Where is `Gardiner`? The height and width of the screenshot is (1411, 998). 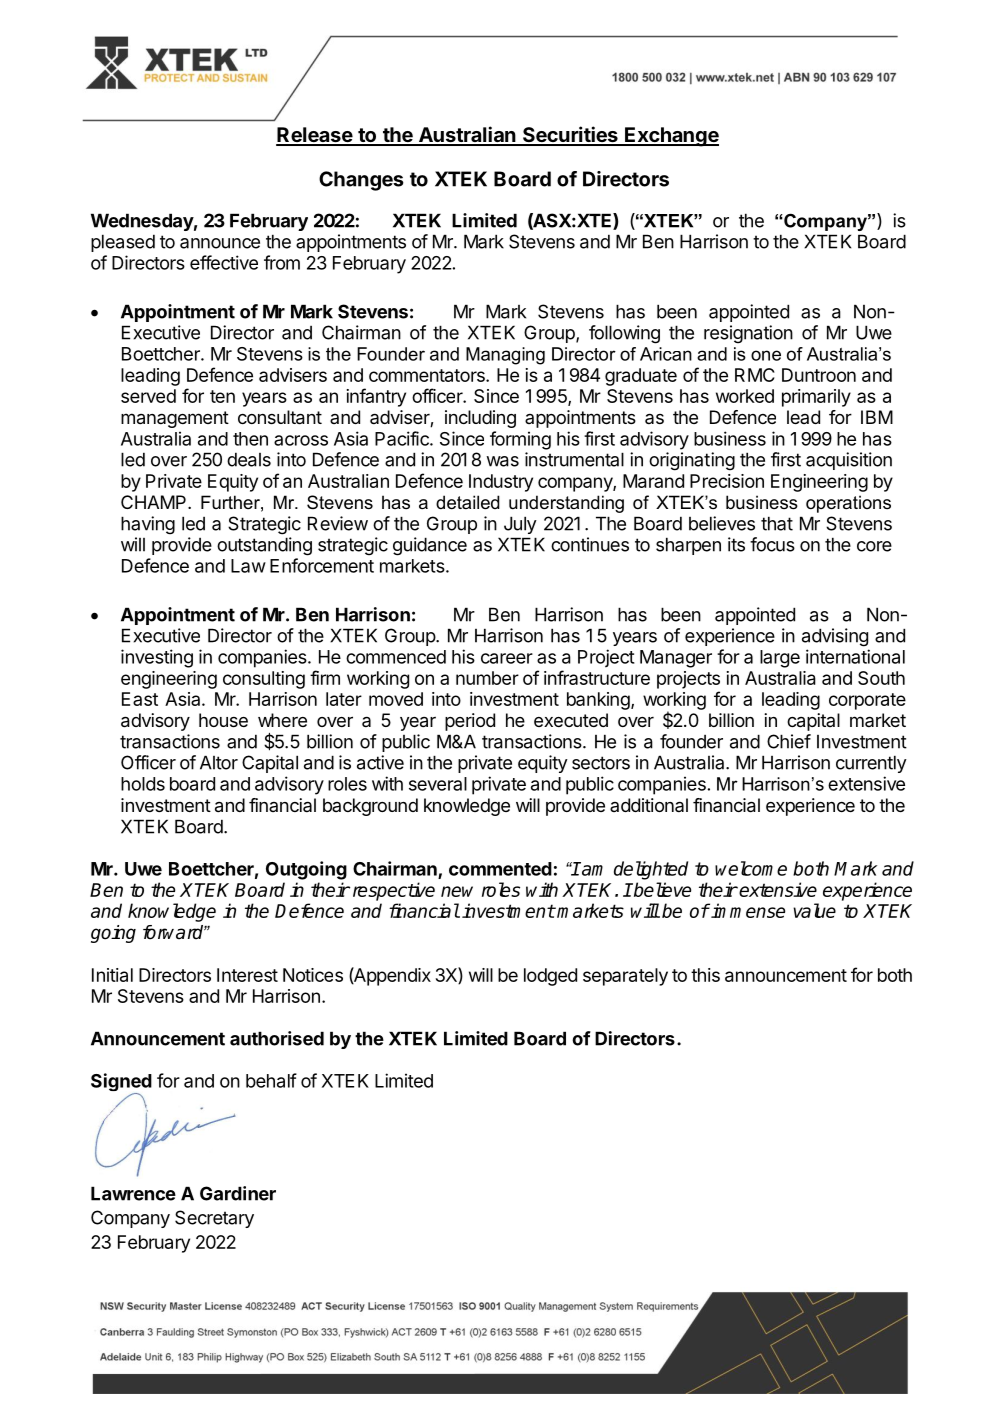 Gardiner is located at coordinates (238, 1193).
